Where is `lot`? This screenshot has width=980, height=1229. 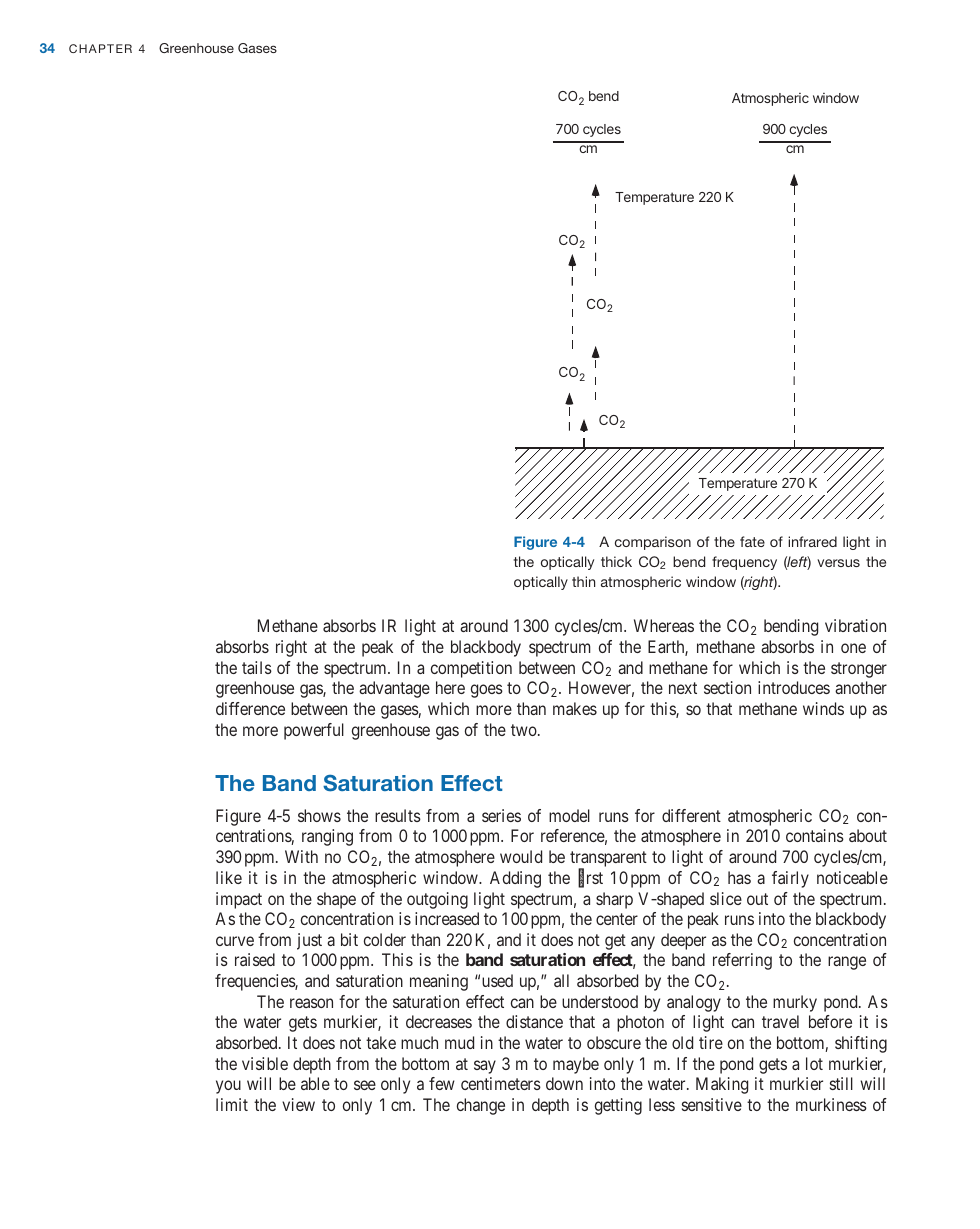
lot is located at coordinates (814, 1063).
